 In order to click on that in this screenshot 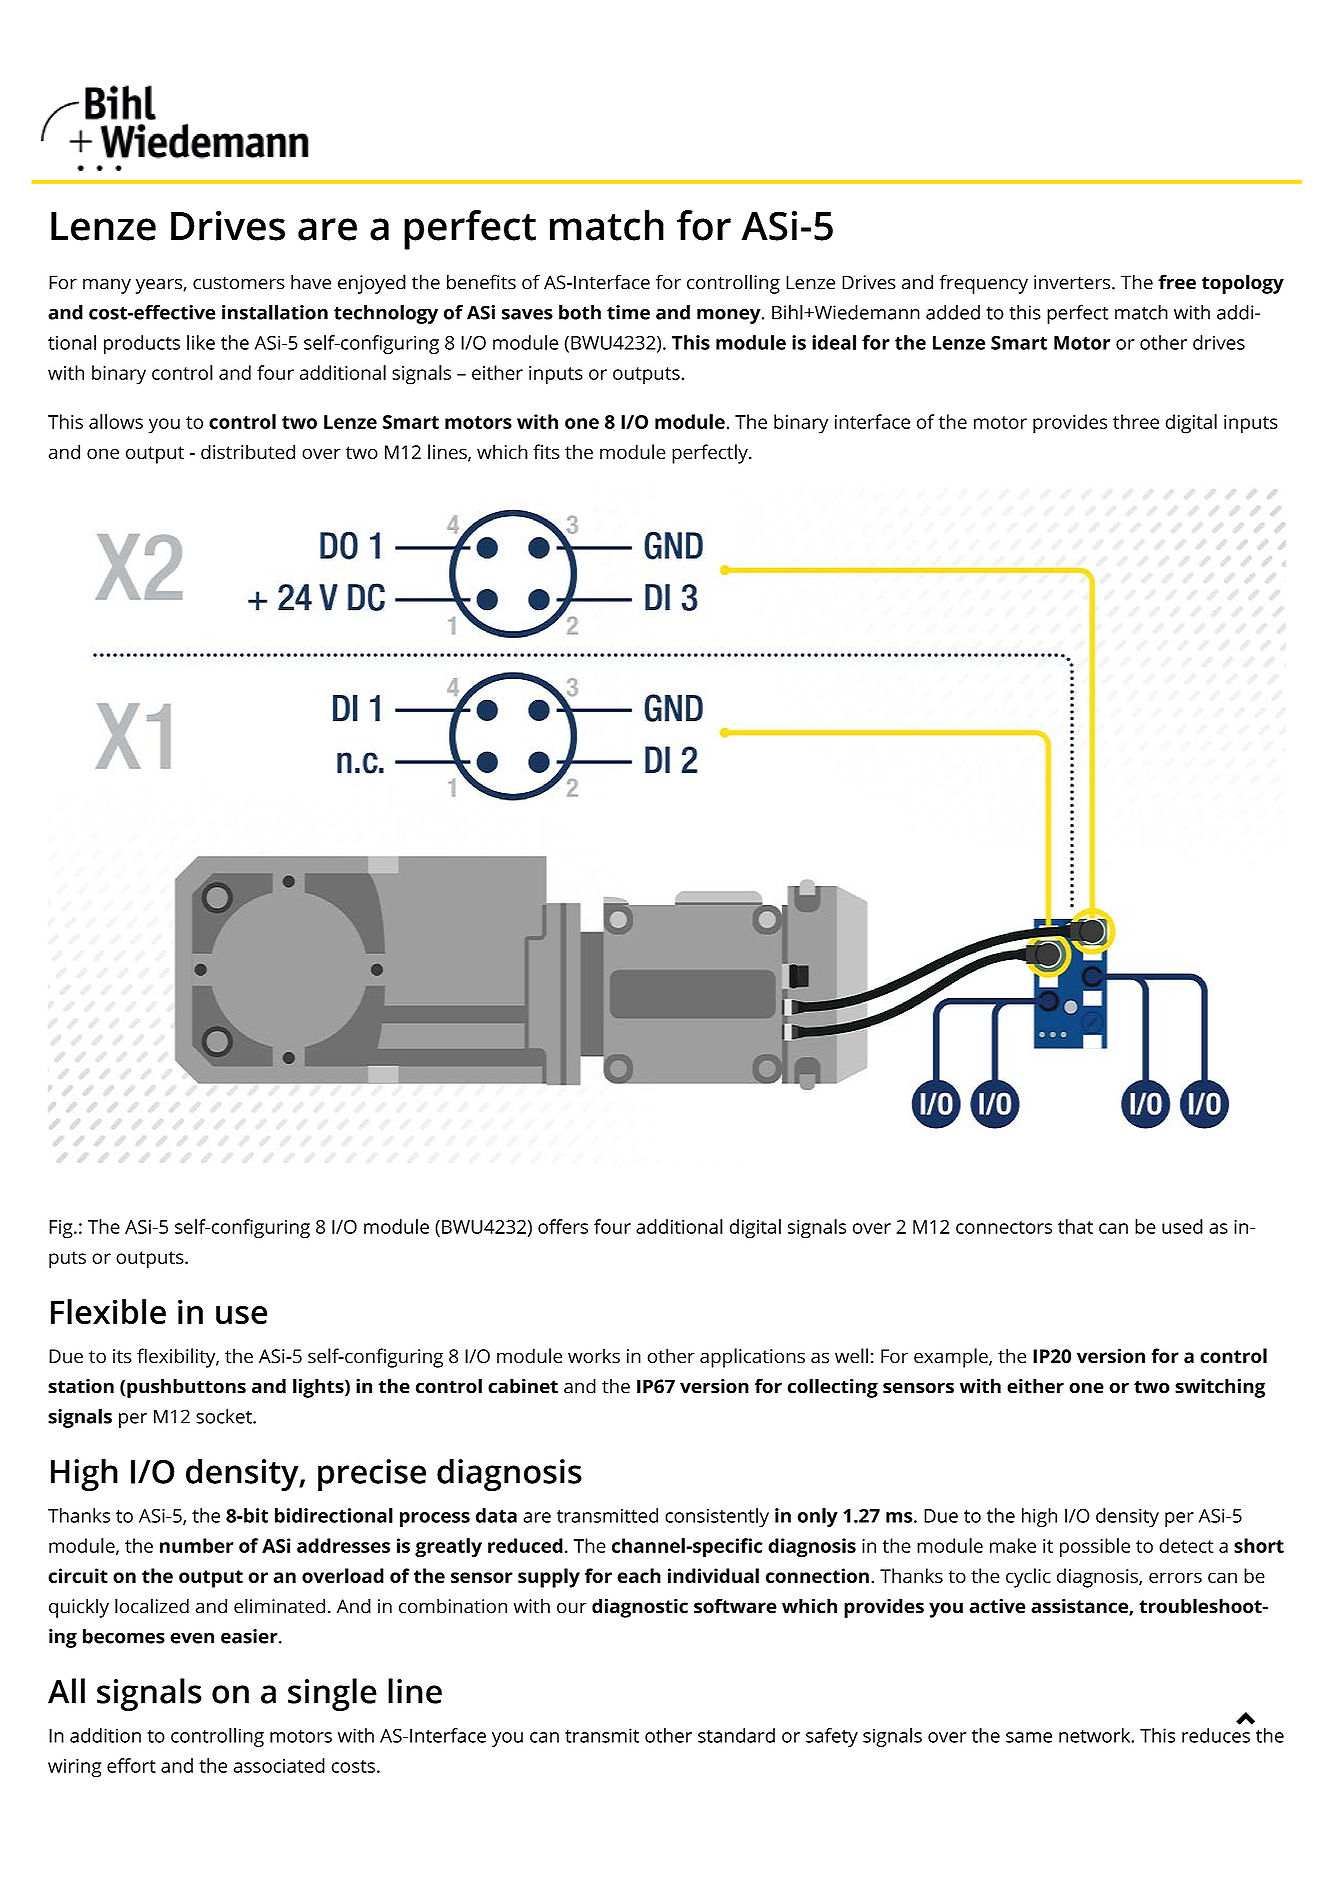, I will do `click(1075, 1226)`.
